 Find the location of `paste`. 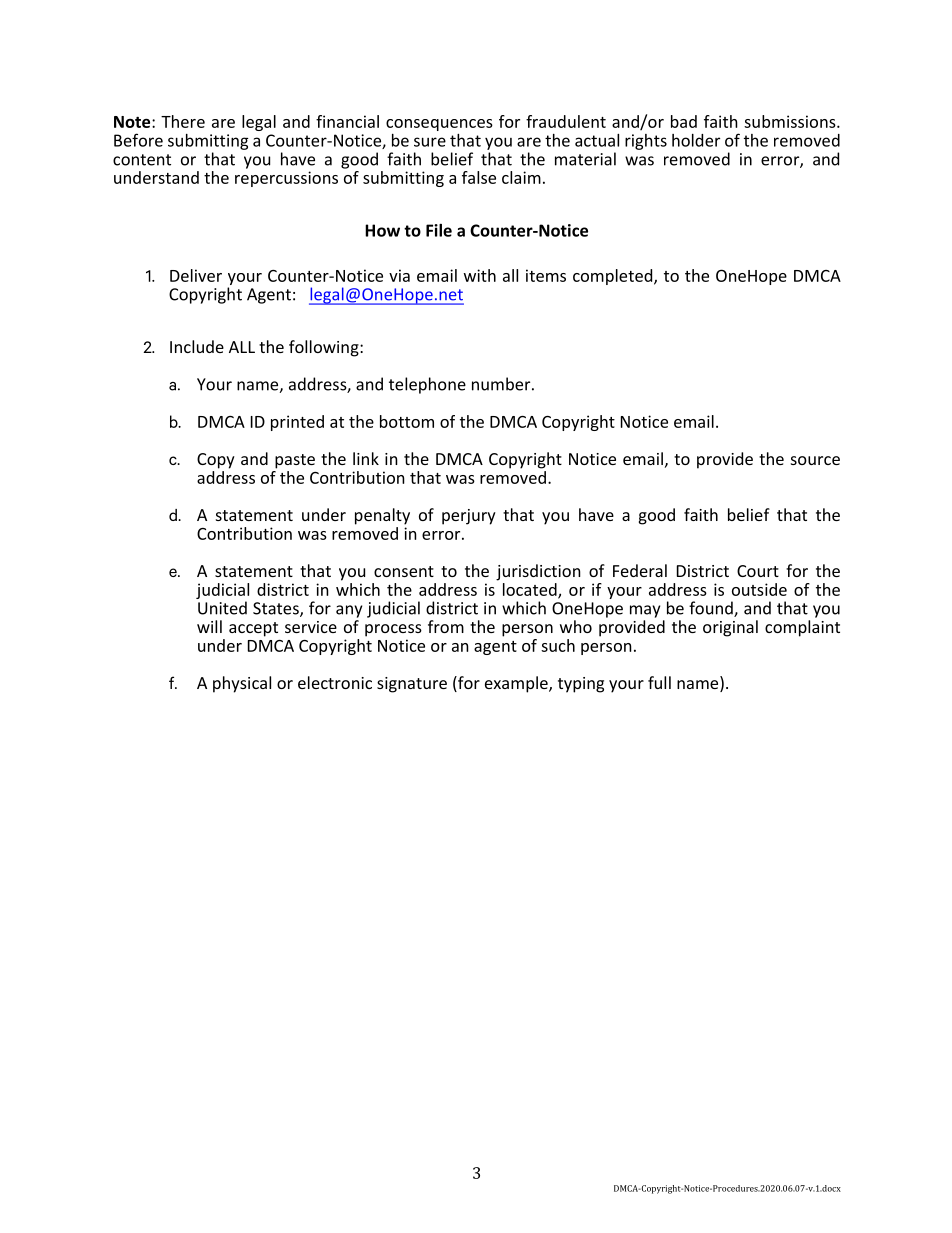

paste is located at coordinates (295, 461).
